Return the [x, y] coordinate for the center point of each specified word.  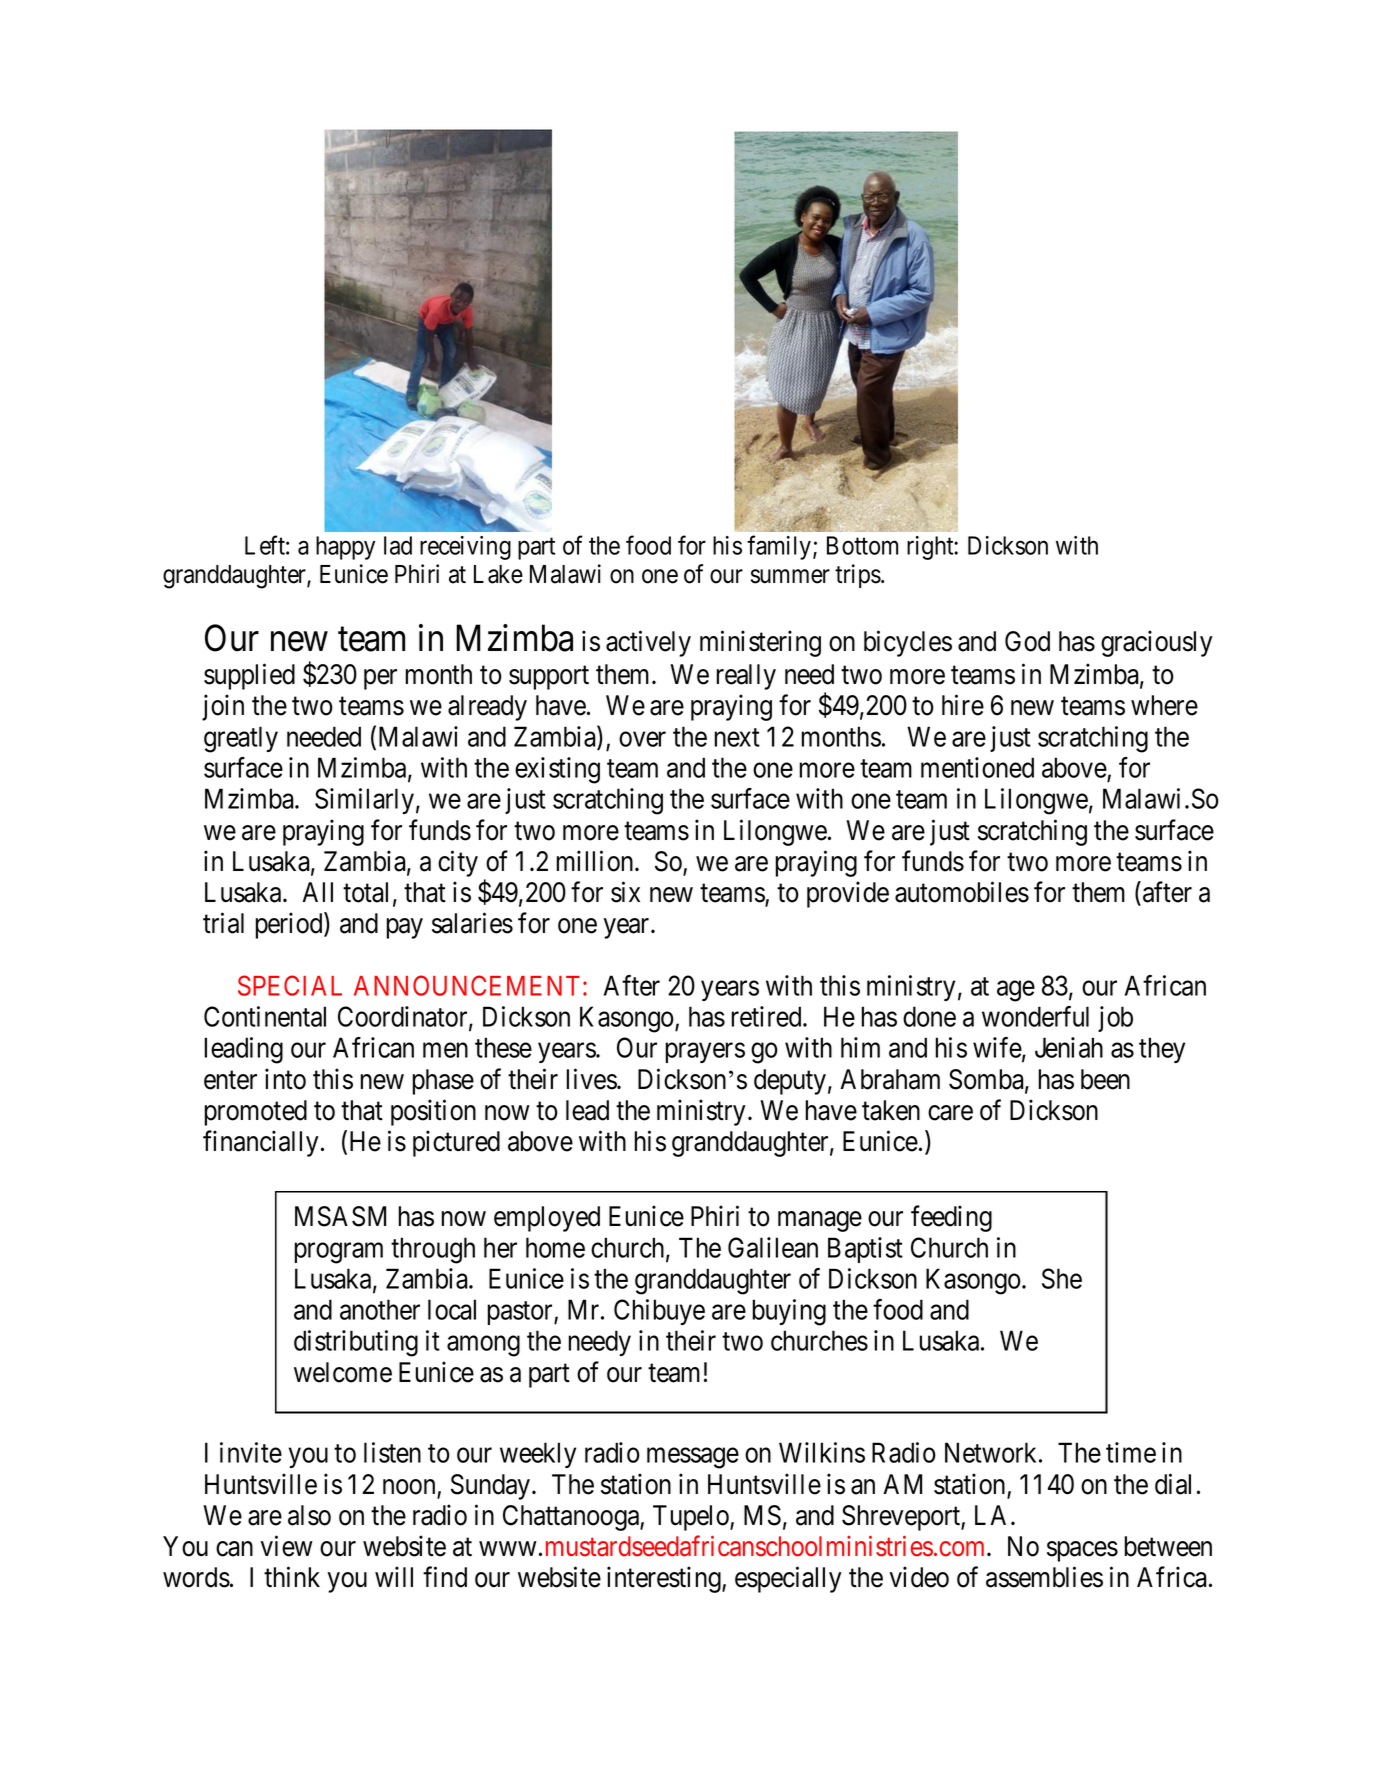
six [625, 892]
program [339, 1253]
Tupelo [692, 1518]
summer [790, 576]
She [1062, 1278]
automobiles [962, 892]
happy [345, 548]
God [1027, 641]
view [286, 1546]
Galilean [773, 1247]
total [365, 892]
